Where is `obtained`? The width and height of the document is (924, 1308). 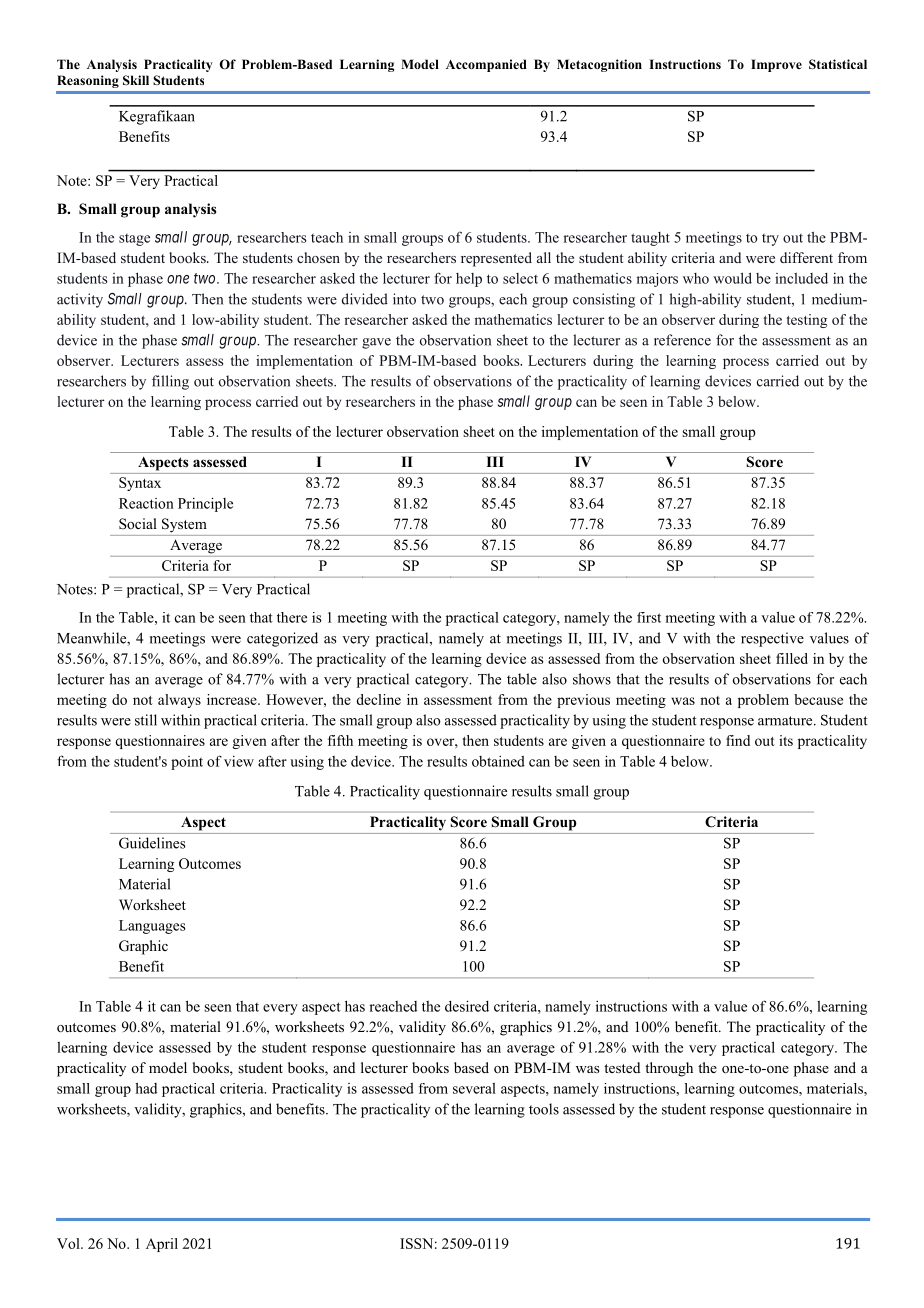 obtained is located at coordinates (498, 761).
